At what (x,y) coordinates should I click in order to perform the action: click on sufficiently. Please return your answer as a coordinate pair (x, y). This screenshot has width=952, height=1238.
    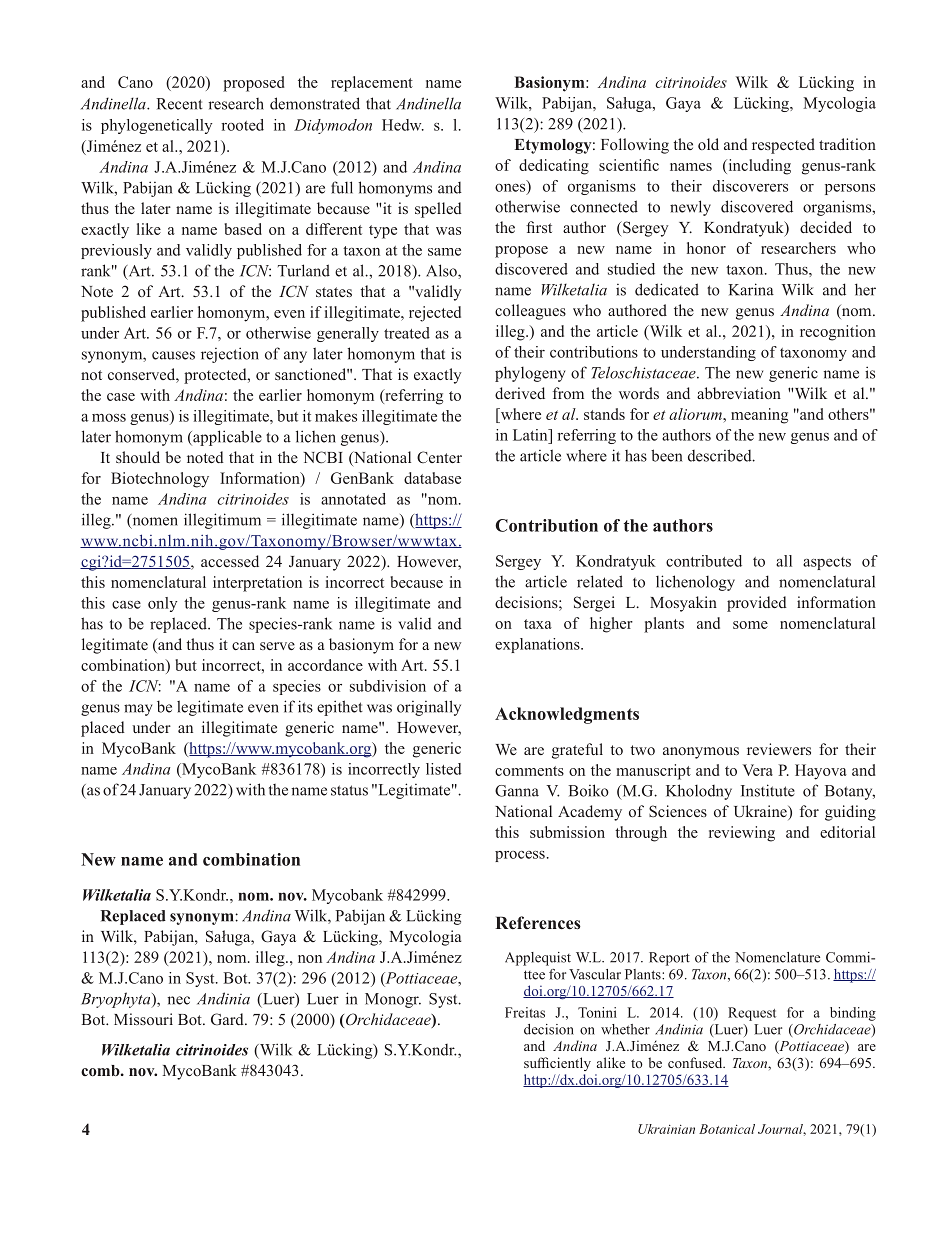
    Looking at the image, I should click on (557, 1064).
